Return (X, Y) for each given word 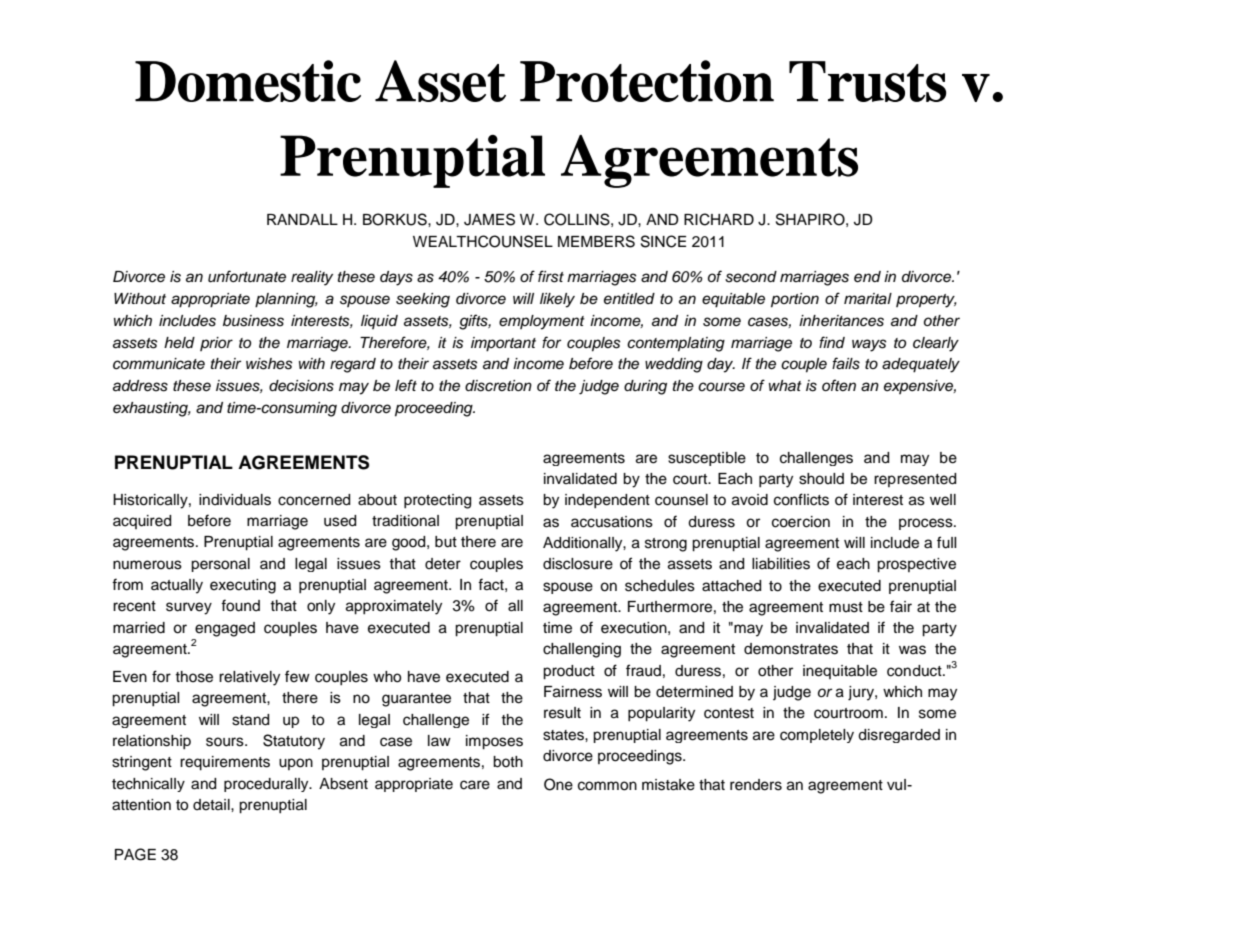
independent (607, 501)
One (558, 784)
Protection (647, 81)
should (821, 479)
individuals (235, 500)
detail (212, 805)
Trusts (867, 81)
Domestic (248, 81)
